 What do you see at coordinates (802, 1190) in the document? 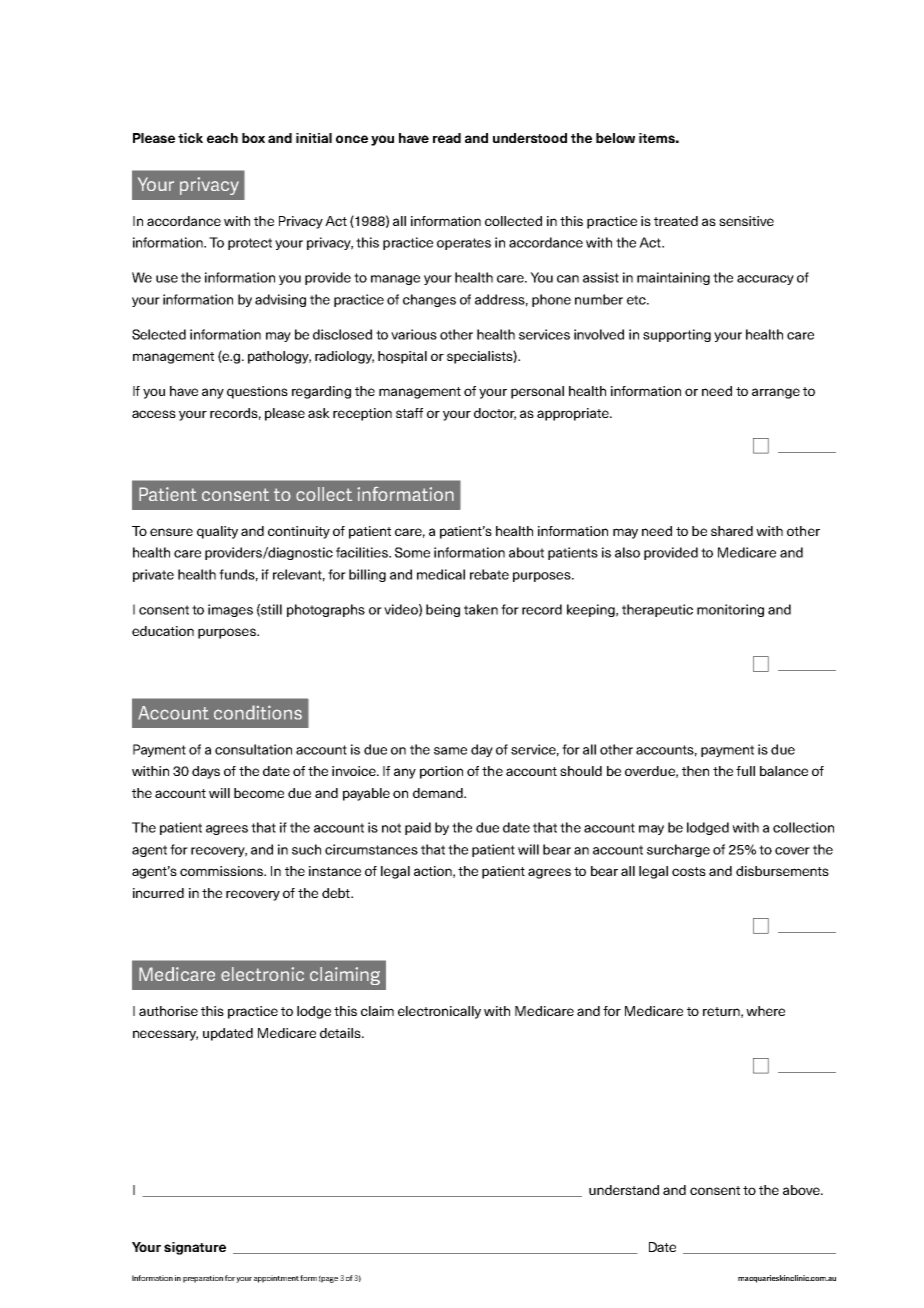
I see `above` at bounding box center [802, 1190].
